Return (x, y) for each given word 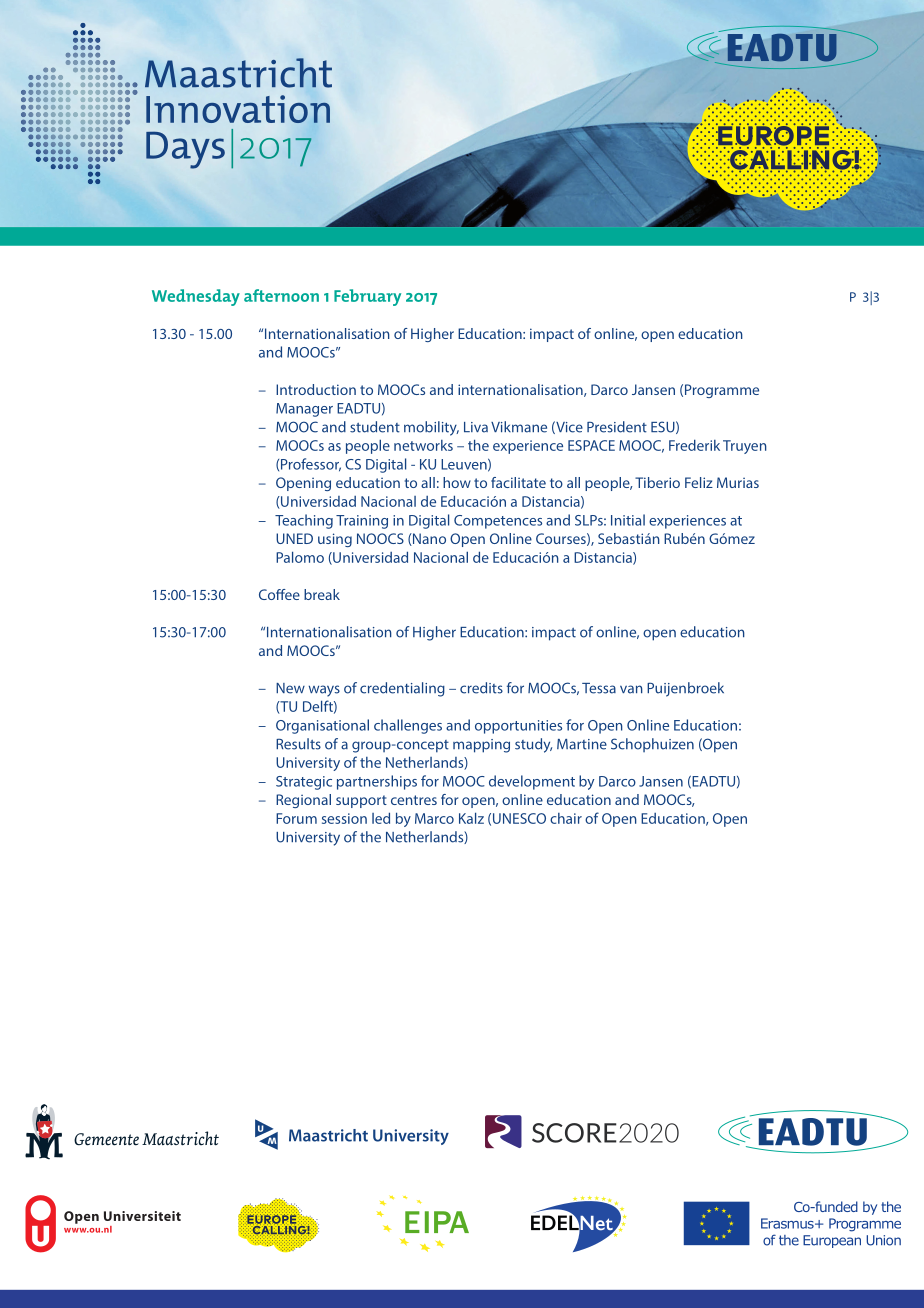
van (631, 689)
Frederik (694, 445)
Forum (296, 818)
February (367, 297)
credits (481, 688)
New (290, 688)
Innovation (238, 109)
